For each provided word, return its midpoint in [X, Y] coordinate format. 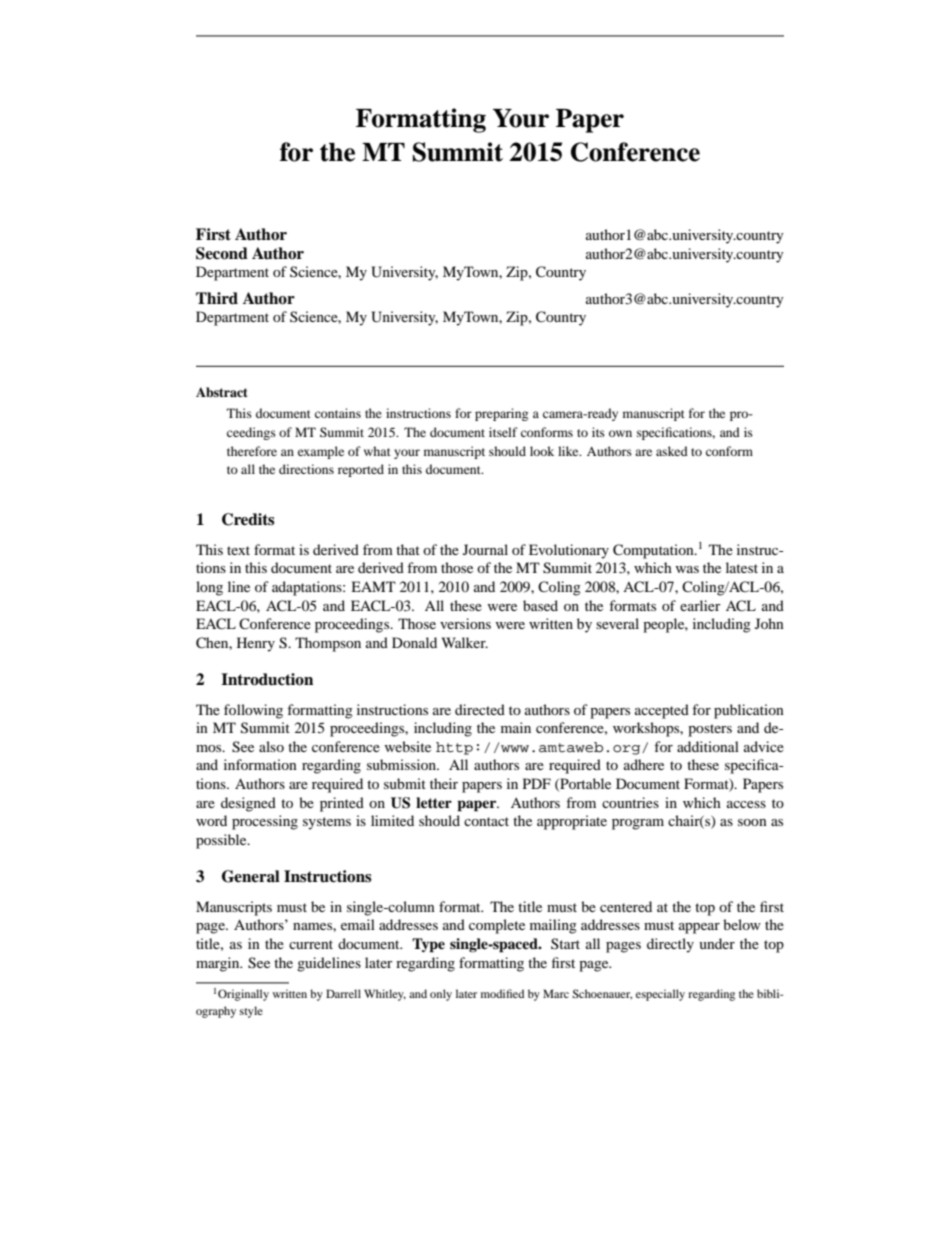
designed [248, 804]
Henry [256, 644]
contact [486, 821]
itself [503, 432]
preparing [501, 414]
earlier [700, 605]
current [311, 944]
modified [502, 993]
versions [465, 623]
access [746, 804]
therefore [252, 451]
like [569, 451]
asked [672, 451]
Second [222, 253]
